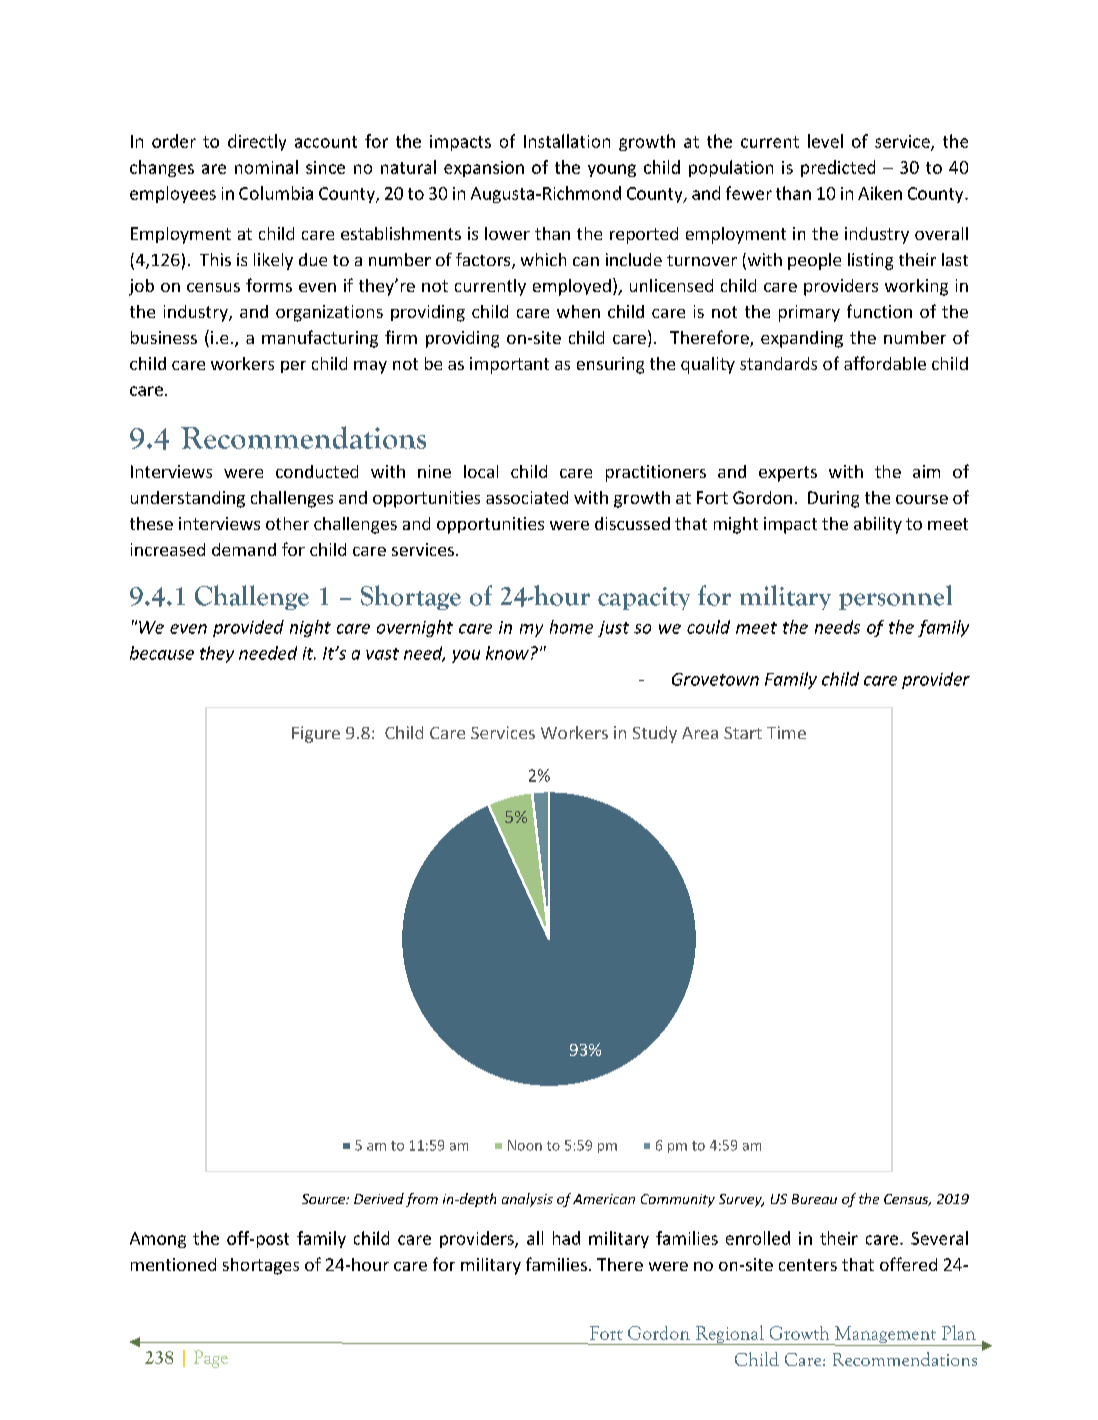 Image resolution: width=1098 pixels, height=1420 pixels. I want to click on During, so click(833, 499).
